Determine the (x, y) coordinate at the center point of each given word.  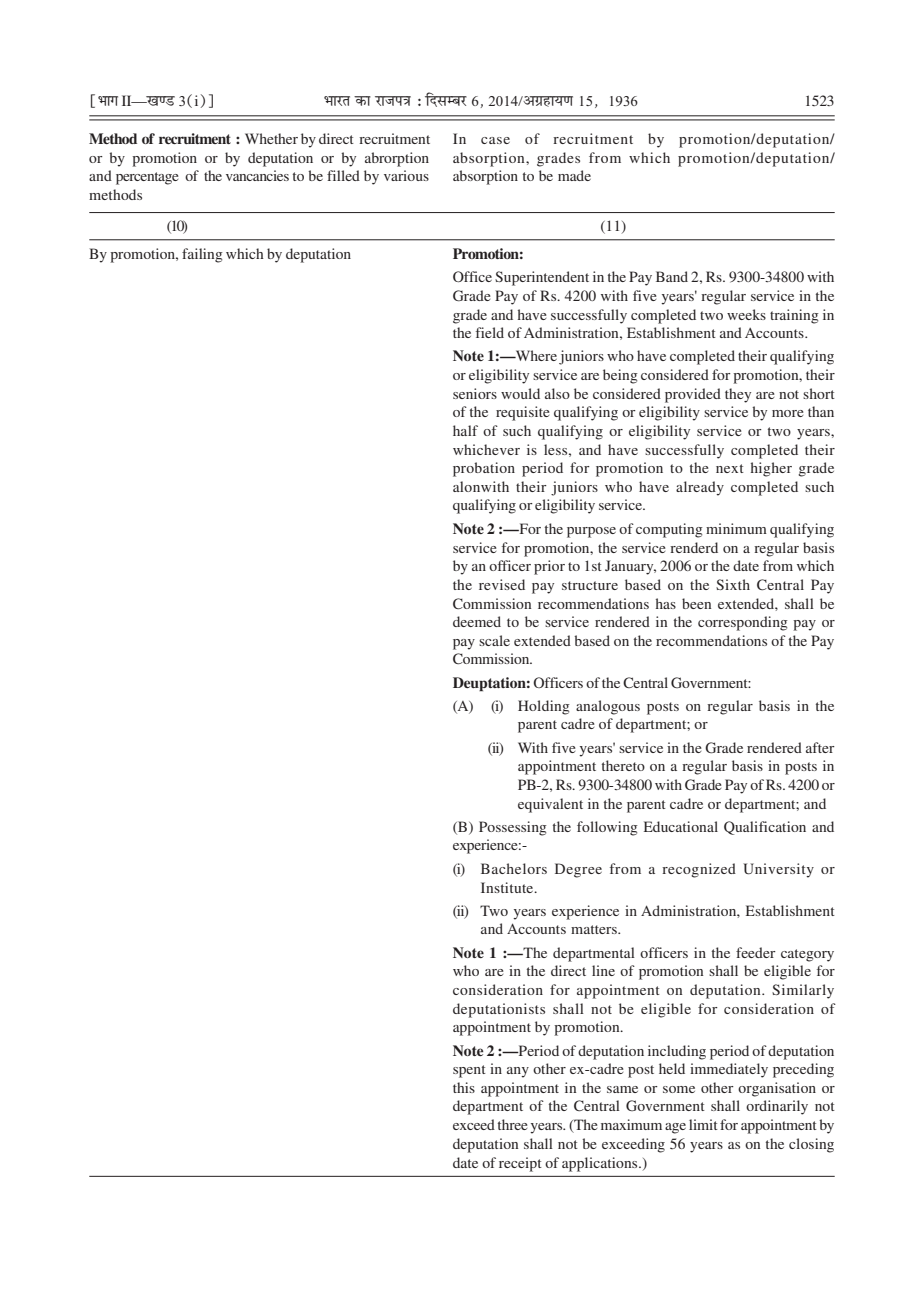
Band (672, 276)
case (495, 140)
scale (494, 640)
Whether (271, 138)
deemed (477, 621)
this (464, 1087)
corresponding (743, 623)
